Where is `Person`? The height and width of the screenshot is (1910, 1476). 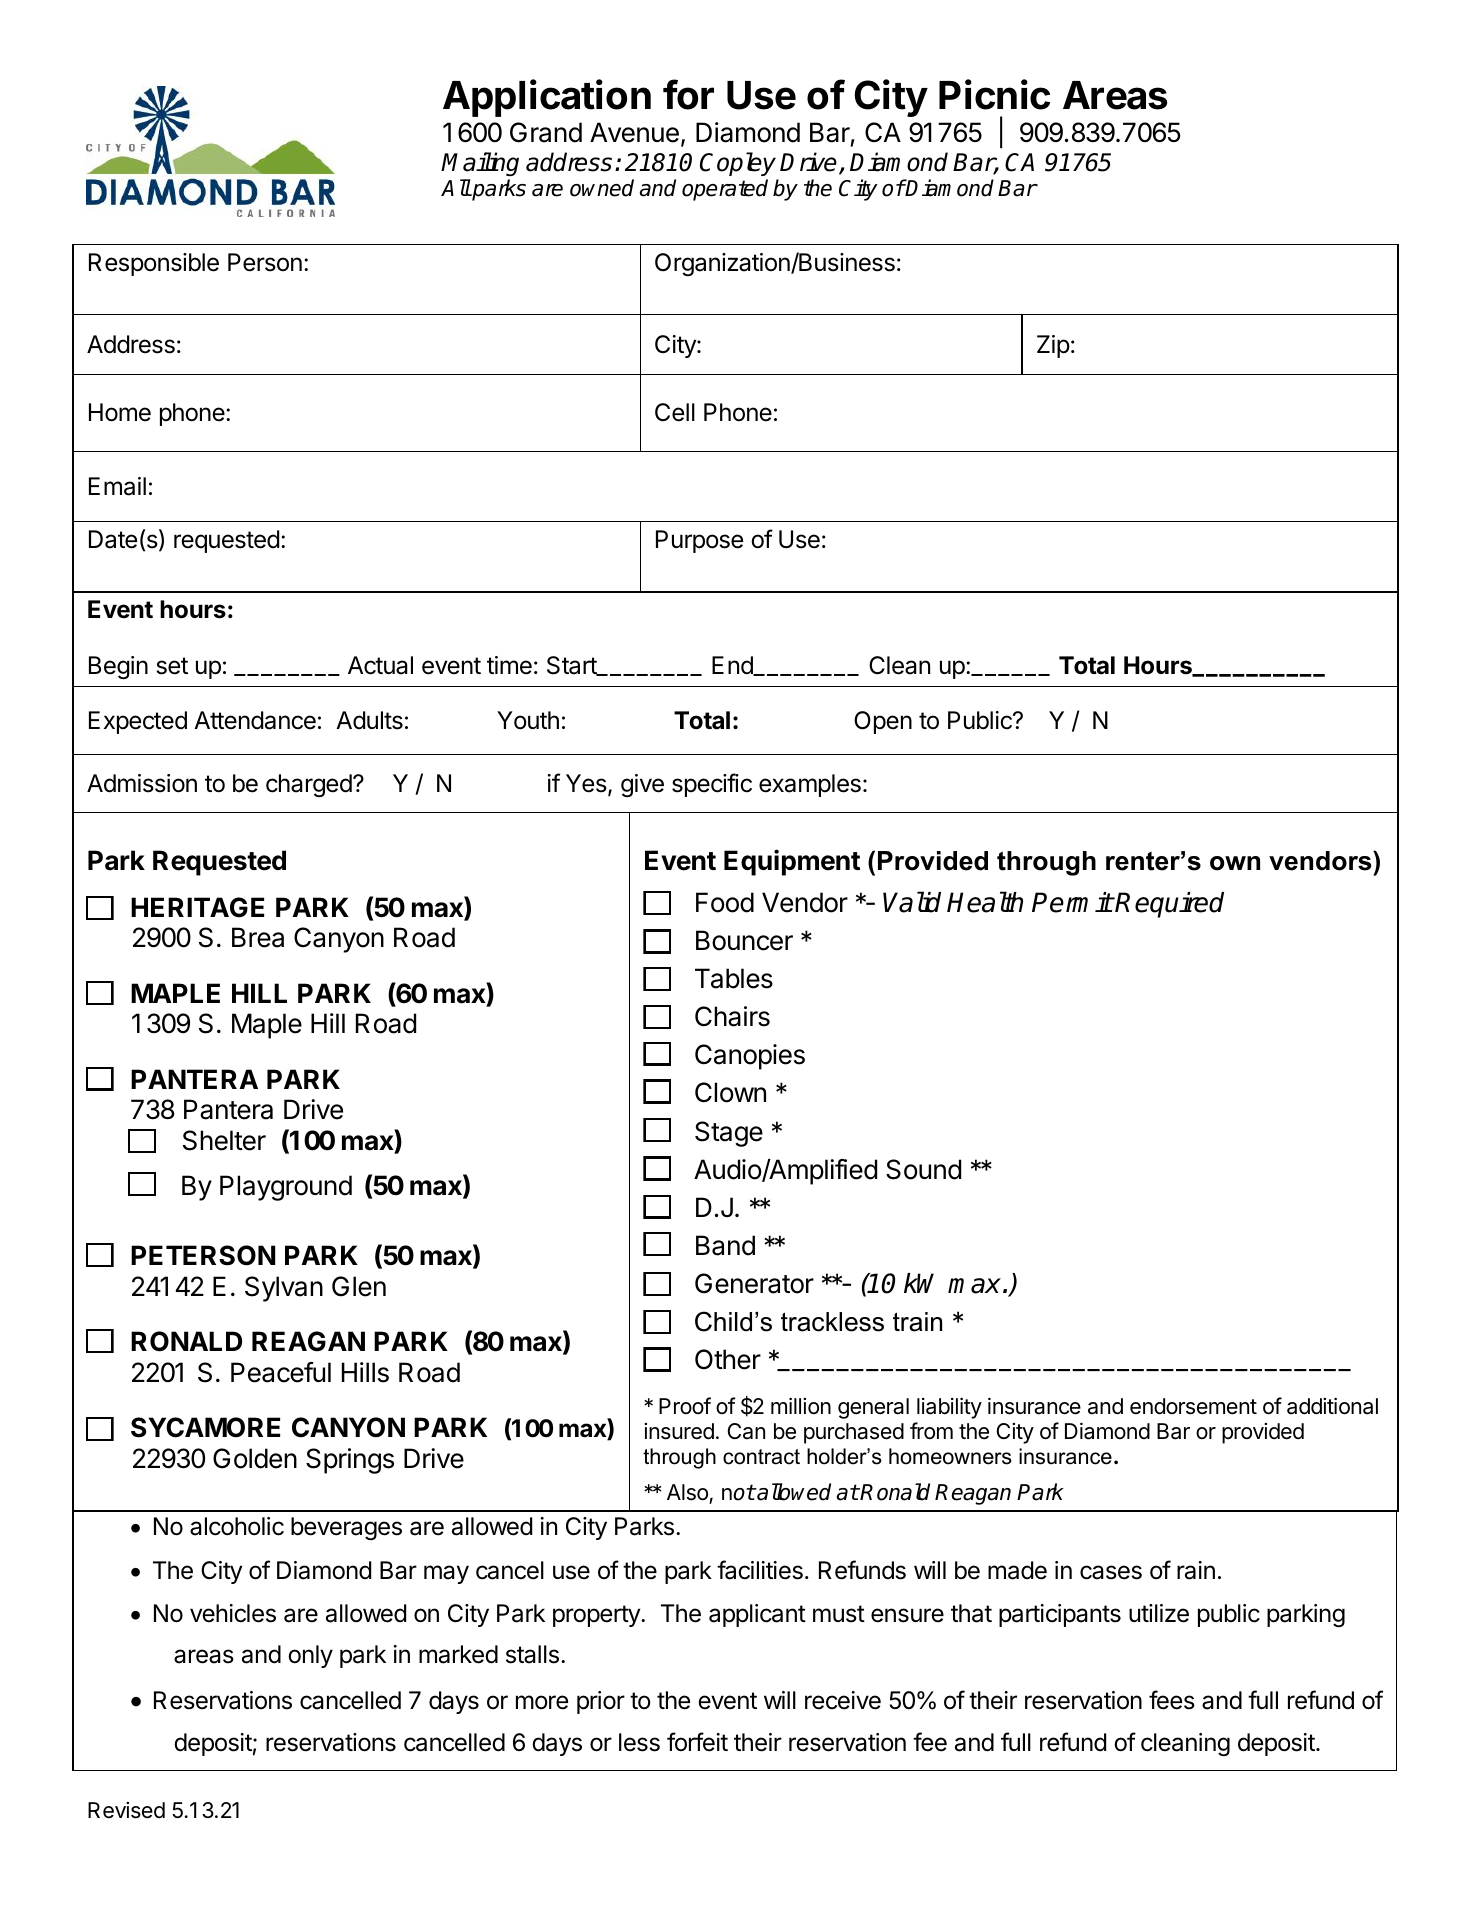
Person is located at coordinates (265, 262).
